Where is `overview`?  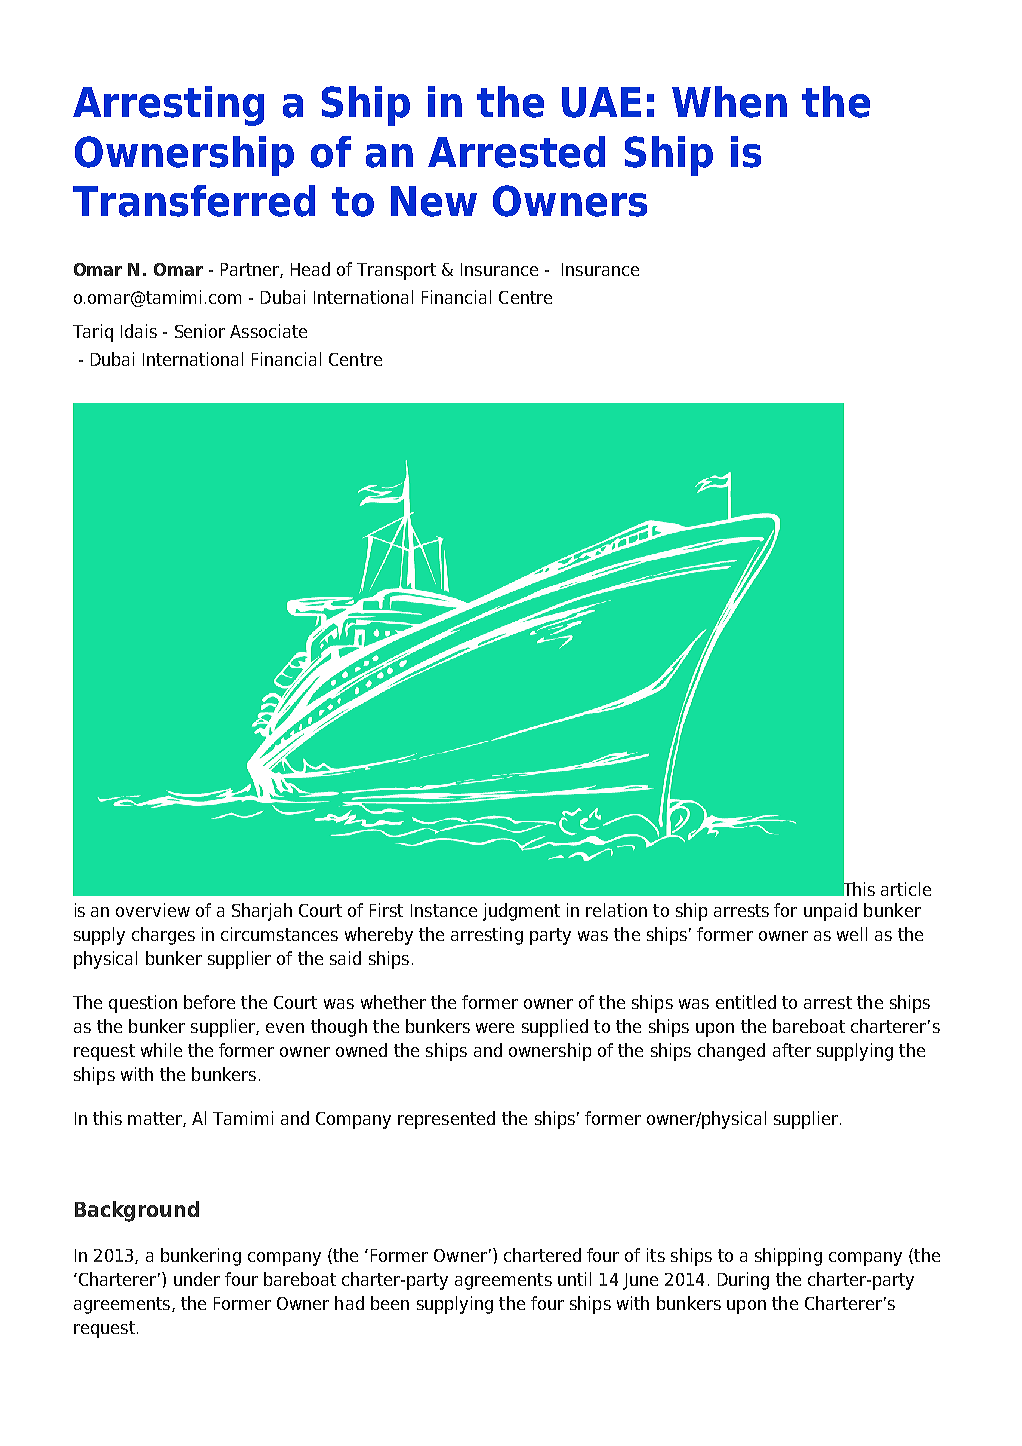
overview is located at coordinates (153, 910).
